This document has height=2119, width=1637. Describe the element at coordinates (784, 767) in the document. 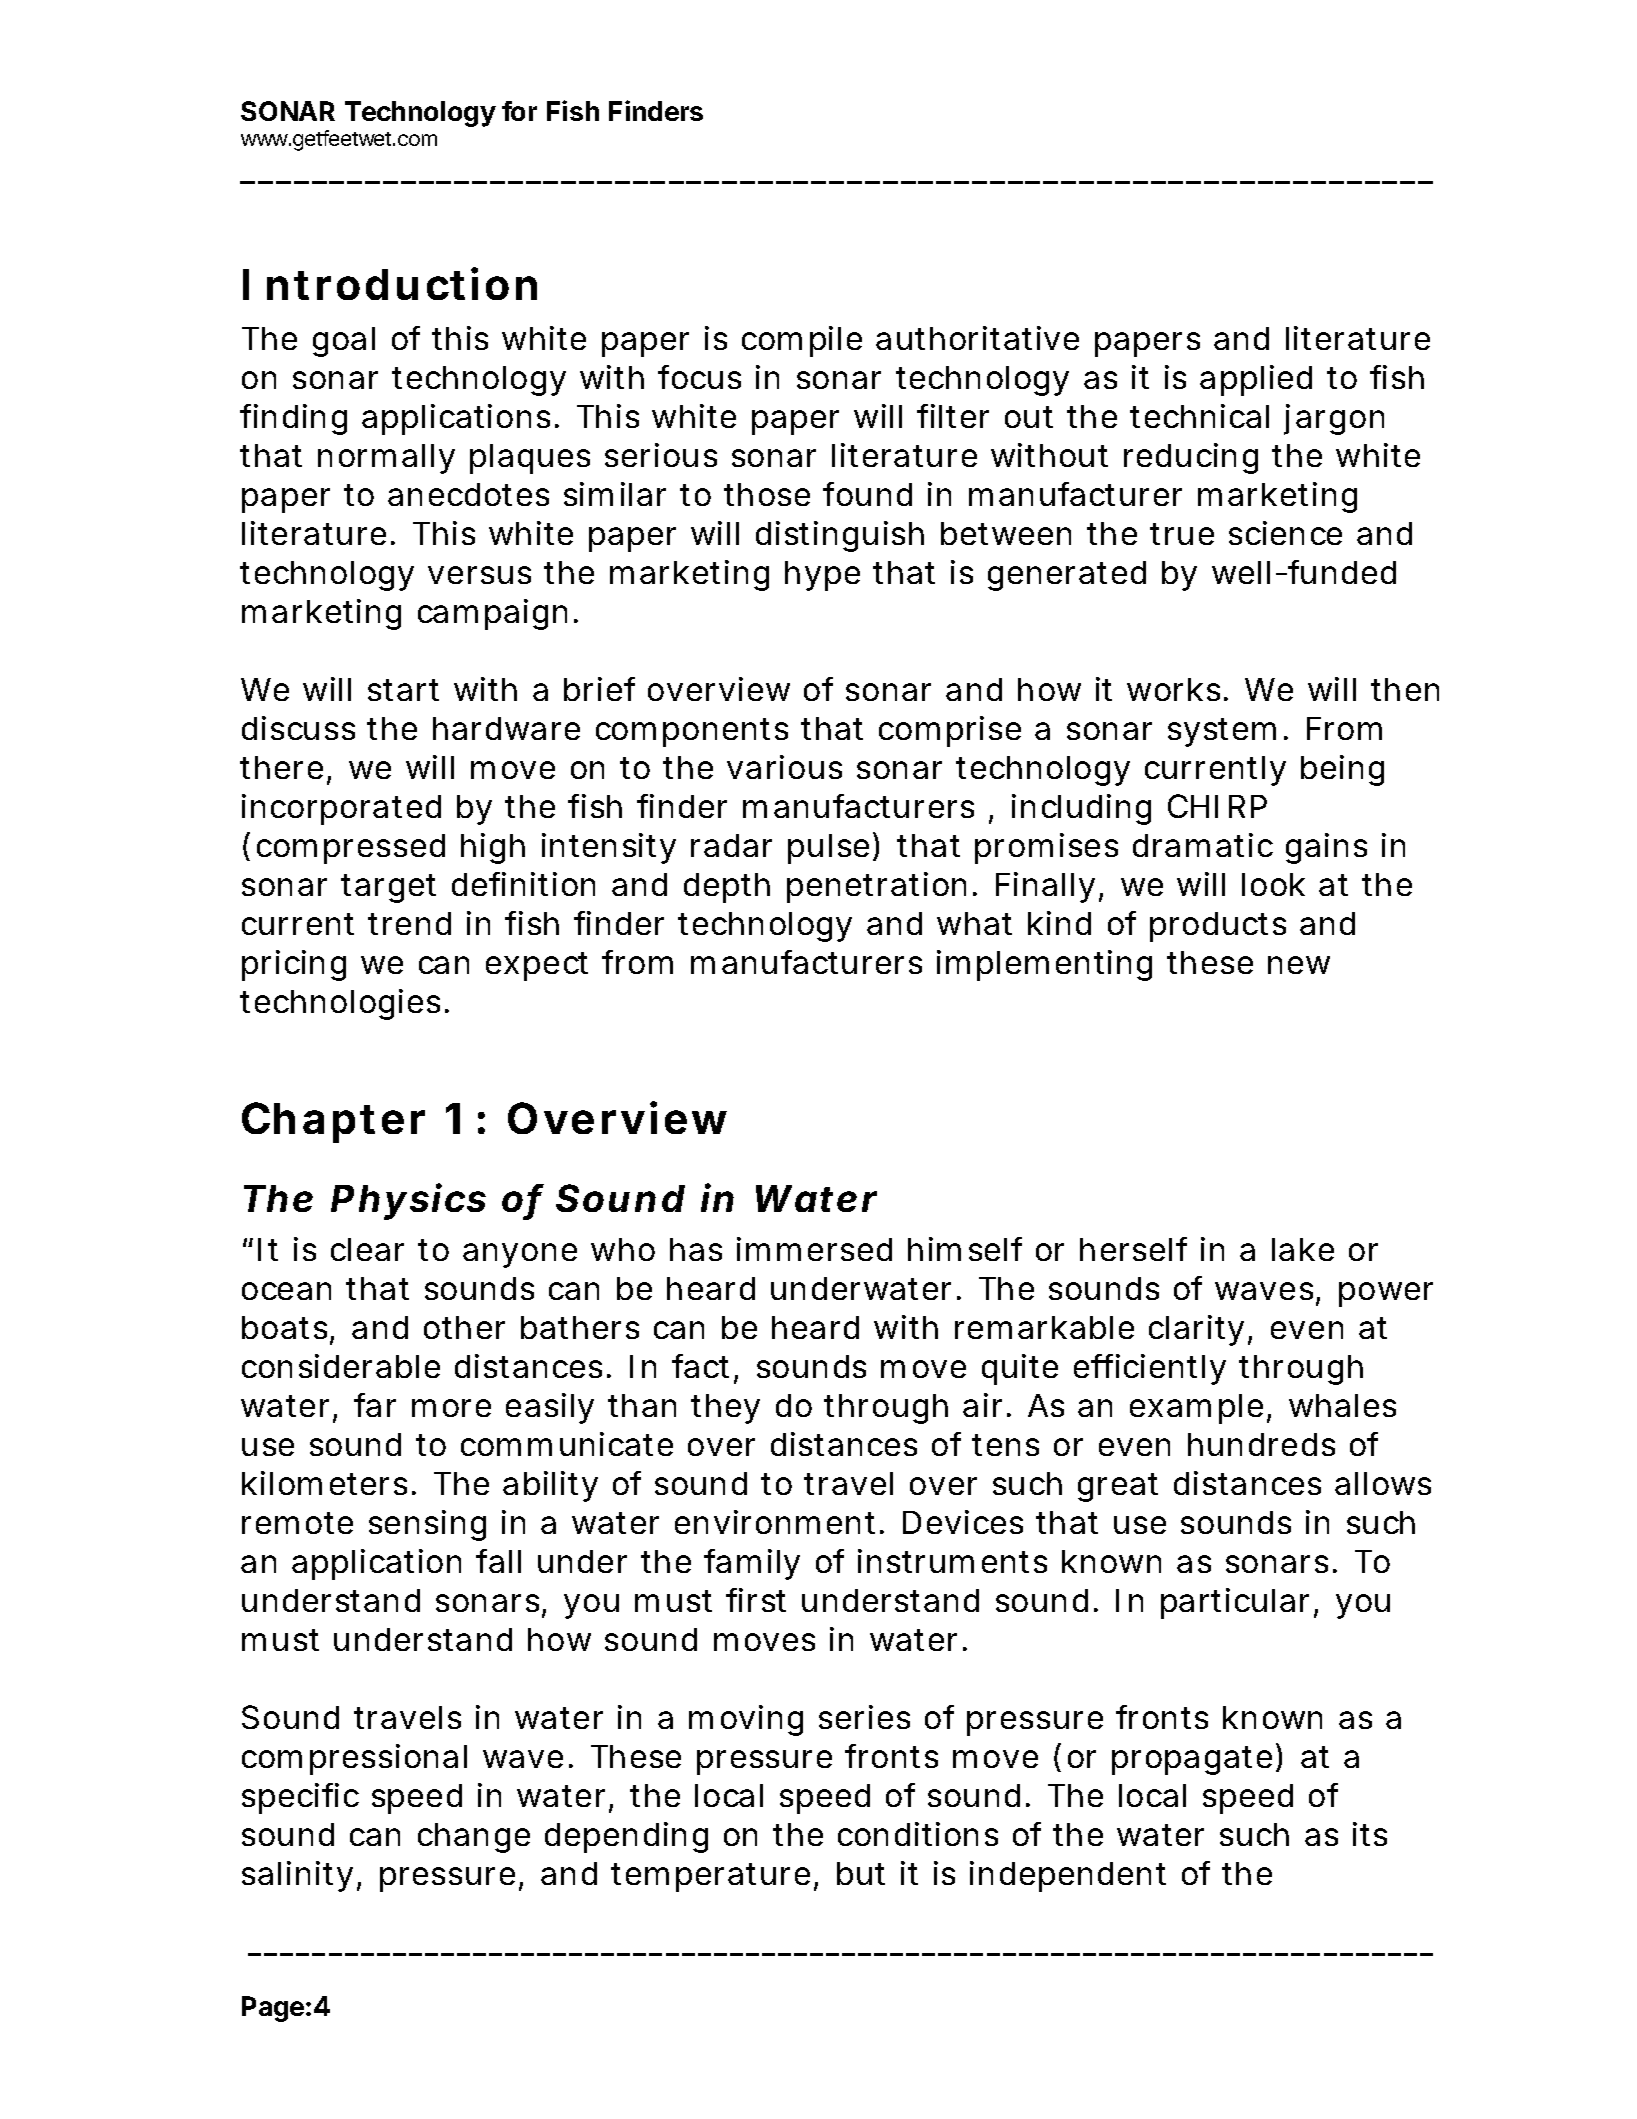

I see `various` at that location.
